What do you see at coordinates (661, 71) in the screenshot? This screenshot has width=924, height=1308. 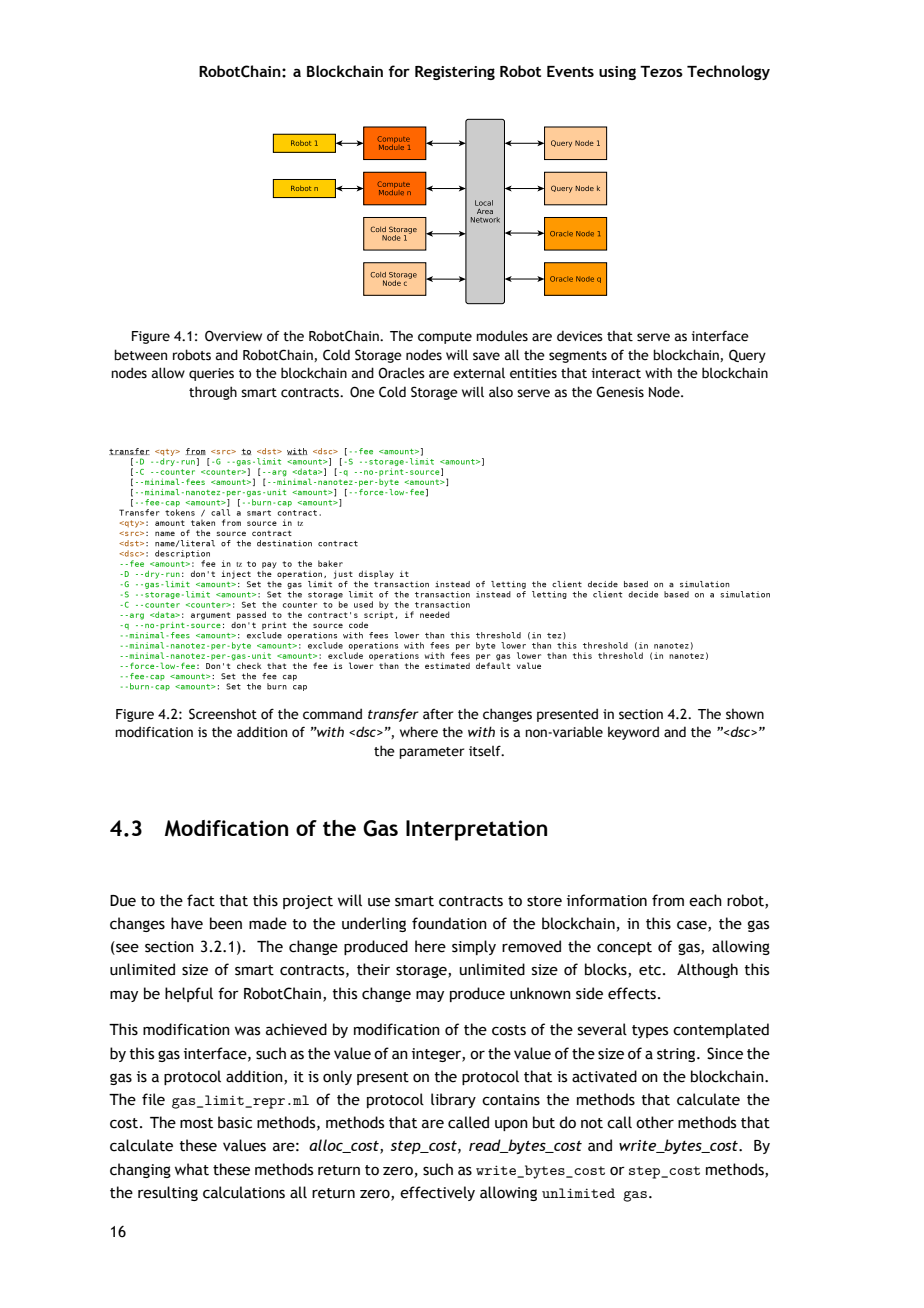 I see `Tezos` at bounding box center [661, 71].
